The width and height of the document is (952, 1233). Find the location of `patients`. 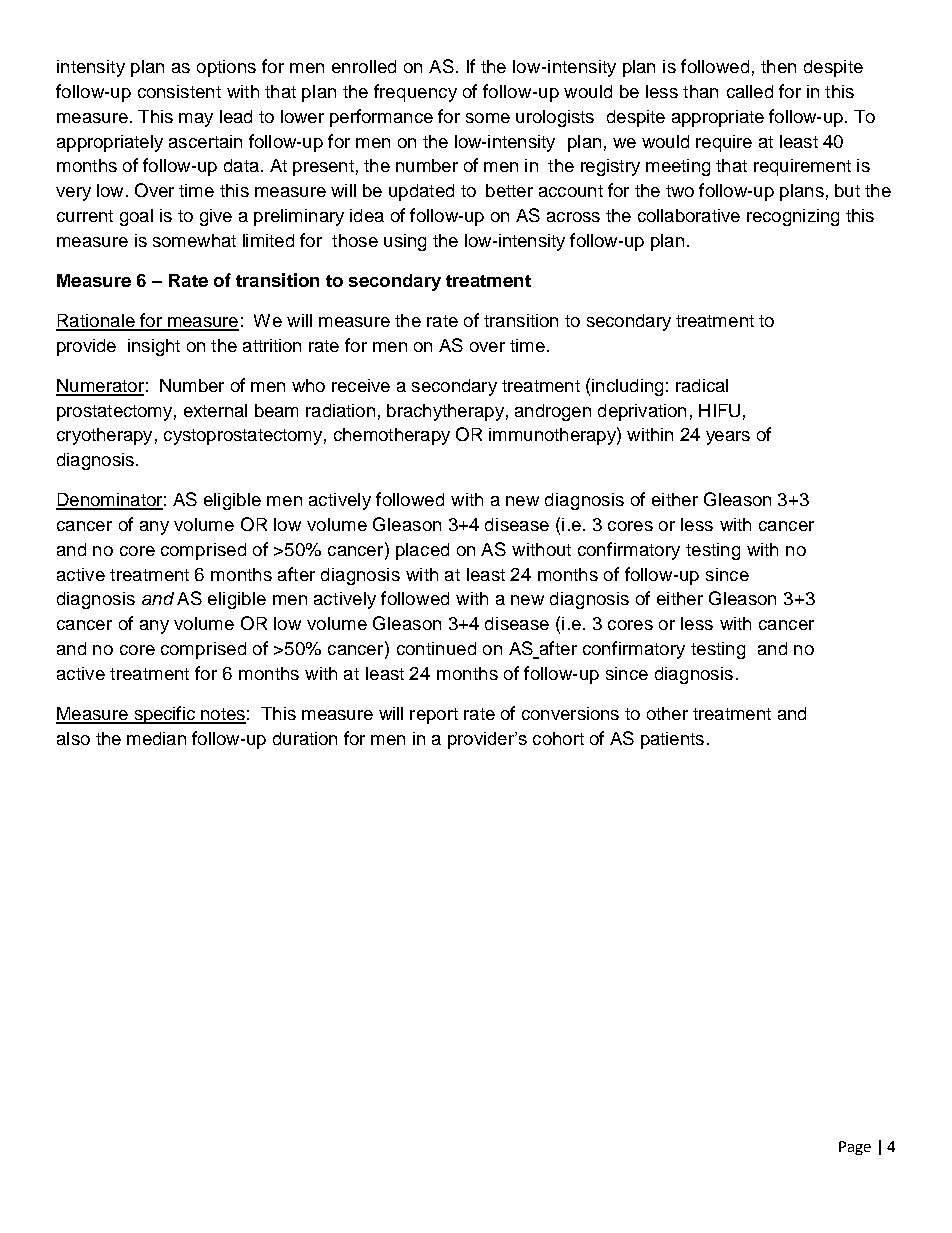

patients is located at coordinates (672, 740).
